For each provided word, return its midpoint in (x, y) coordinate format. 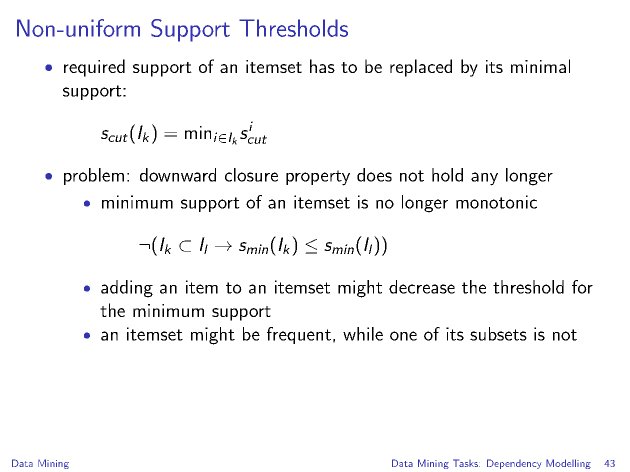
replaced (421, 68)
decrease (422, 287)
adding (127, 289)
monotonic (496, 202)
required (94, 68)
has (322, 66)
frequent (299, 335)
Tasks (466, 463)
